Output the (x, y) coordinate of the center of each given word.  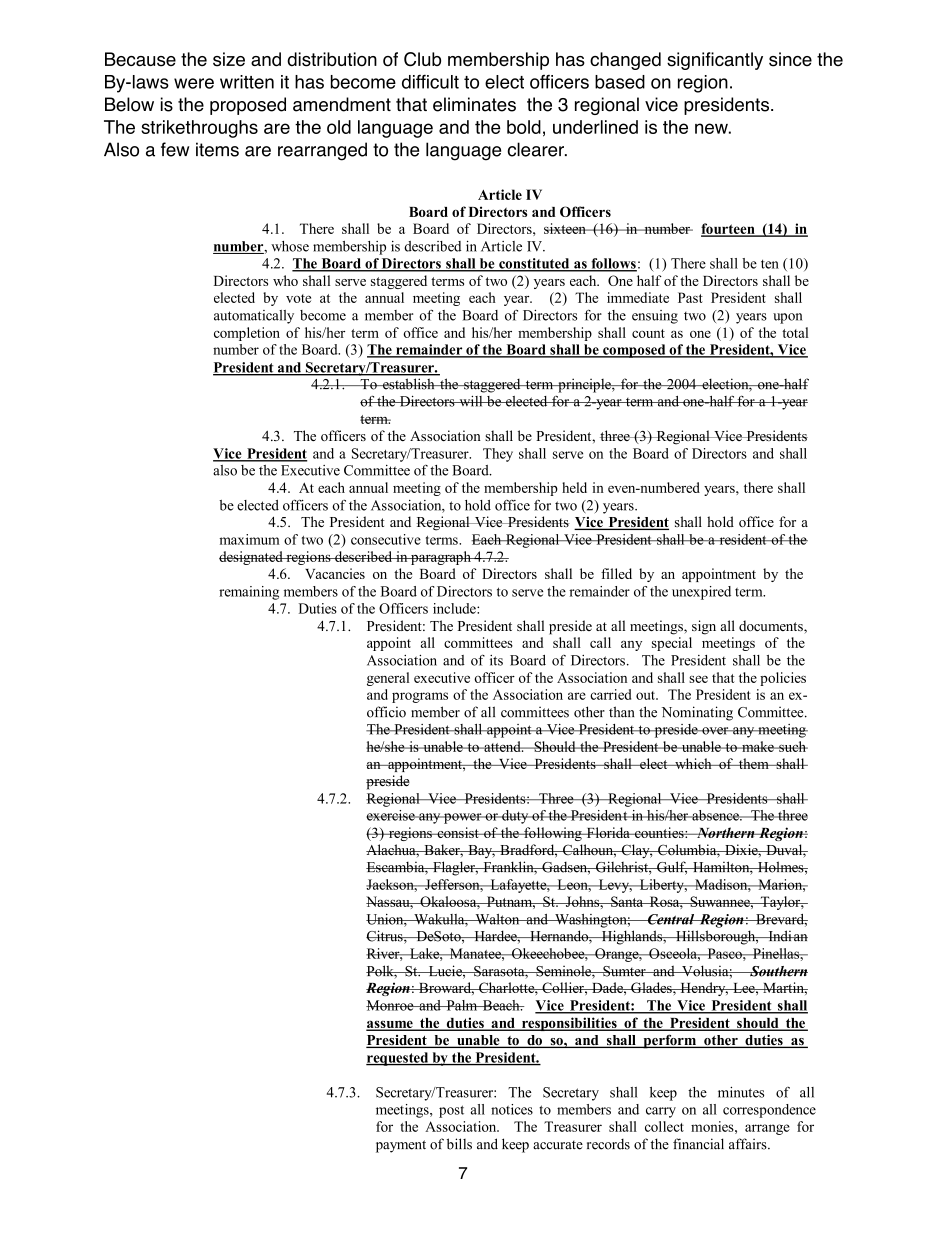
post (451, 1111)
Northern (725, 832)
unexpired (701, 593)
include (455, 608)
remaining (249, 593)
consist (458, 832)
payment (401, 1146)
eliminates (474, 104)
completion (247, 334)
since (790, 59)
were (194, 83)
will (471, 401)
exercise (391, 815)
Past (690, 297)
